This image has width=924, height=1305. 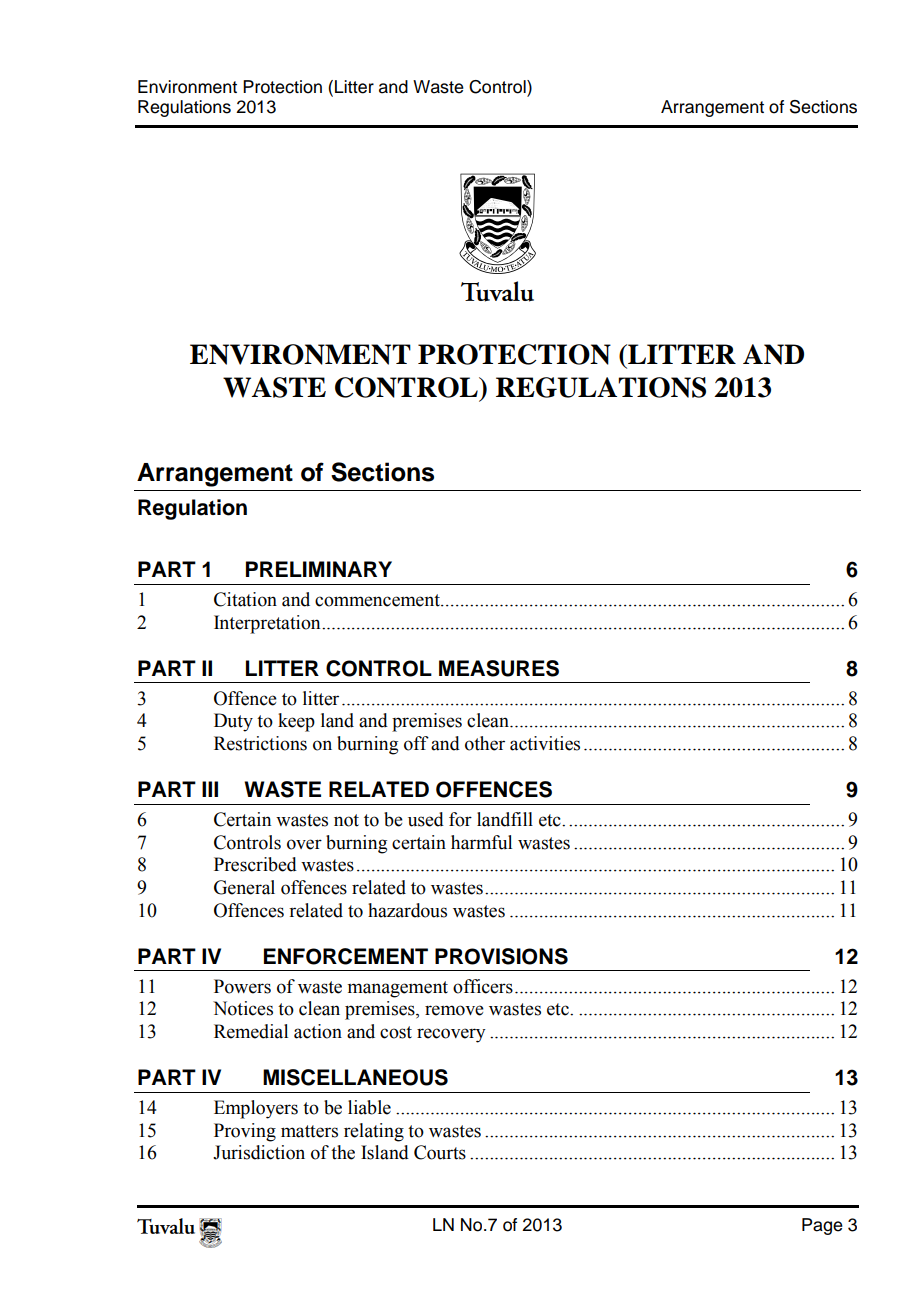 What do you see at coordinates (244, 887) in the image?
I see `General` at bounding box center [244, 887].
